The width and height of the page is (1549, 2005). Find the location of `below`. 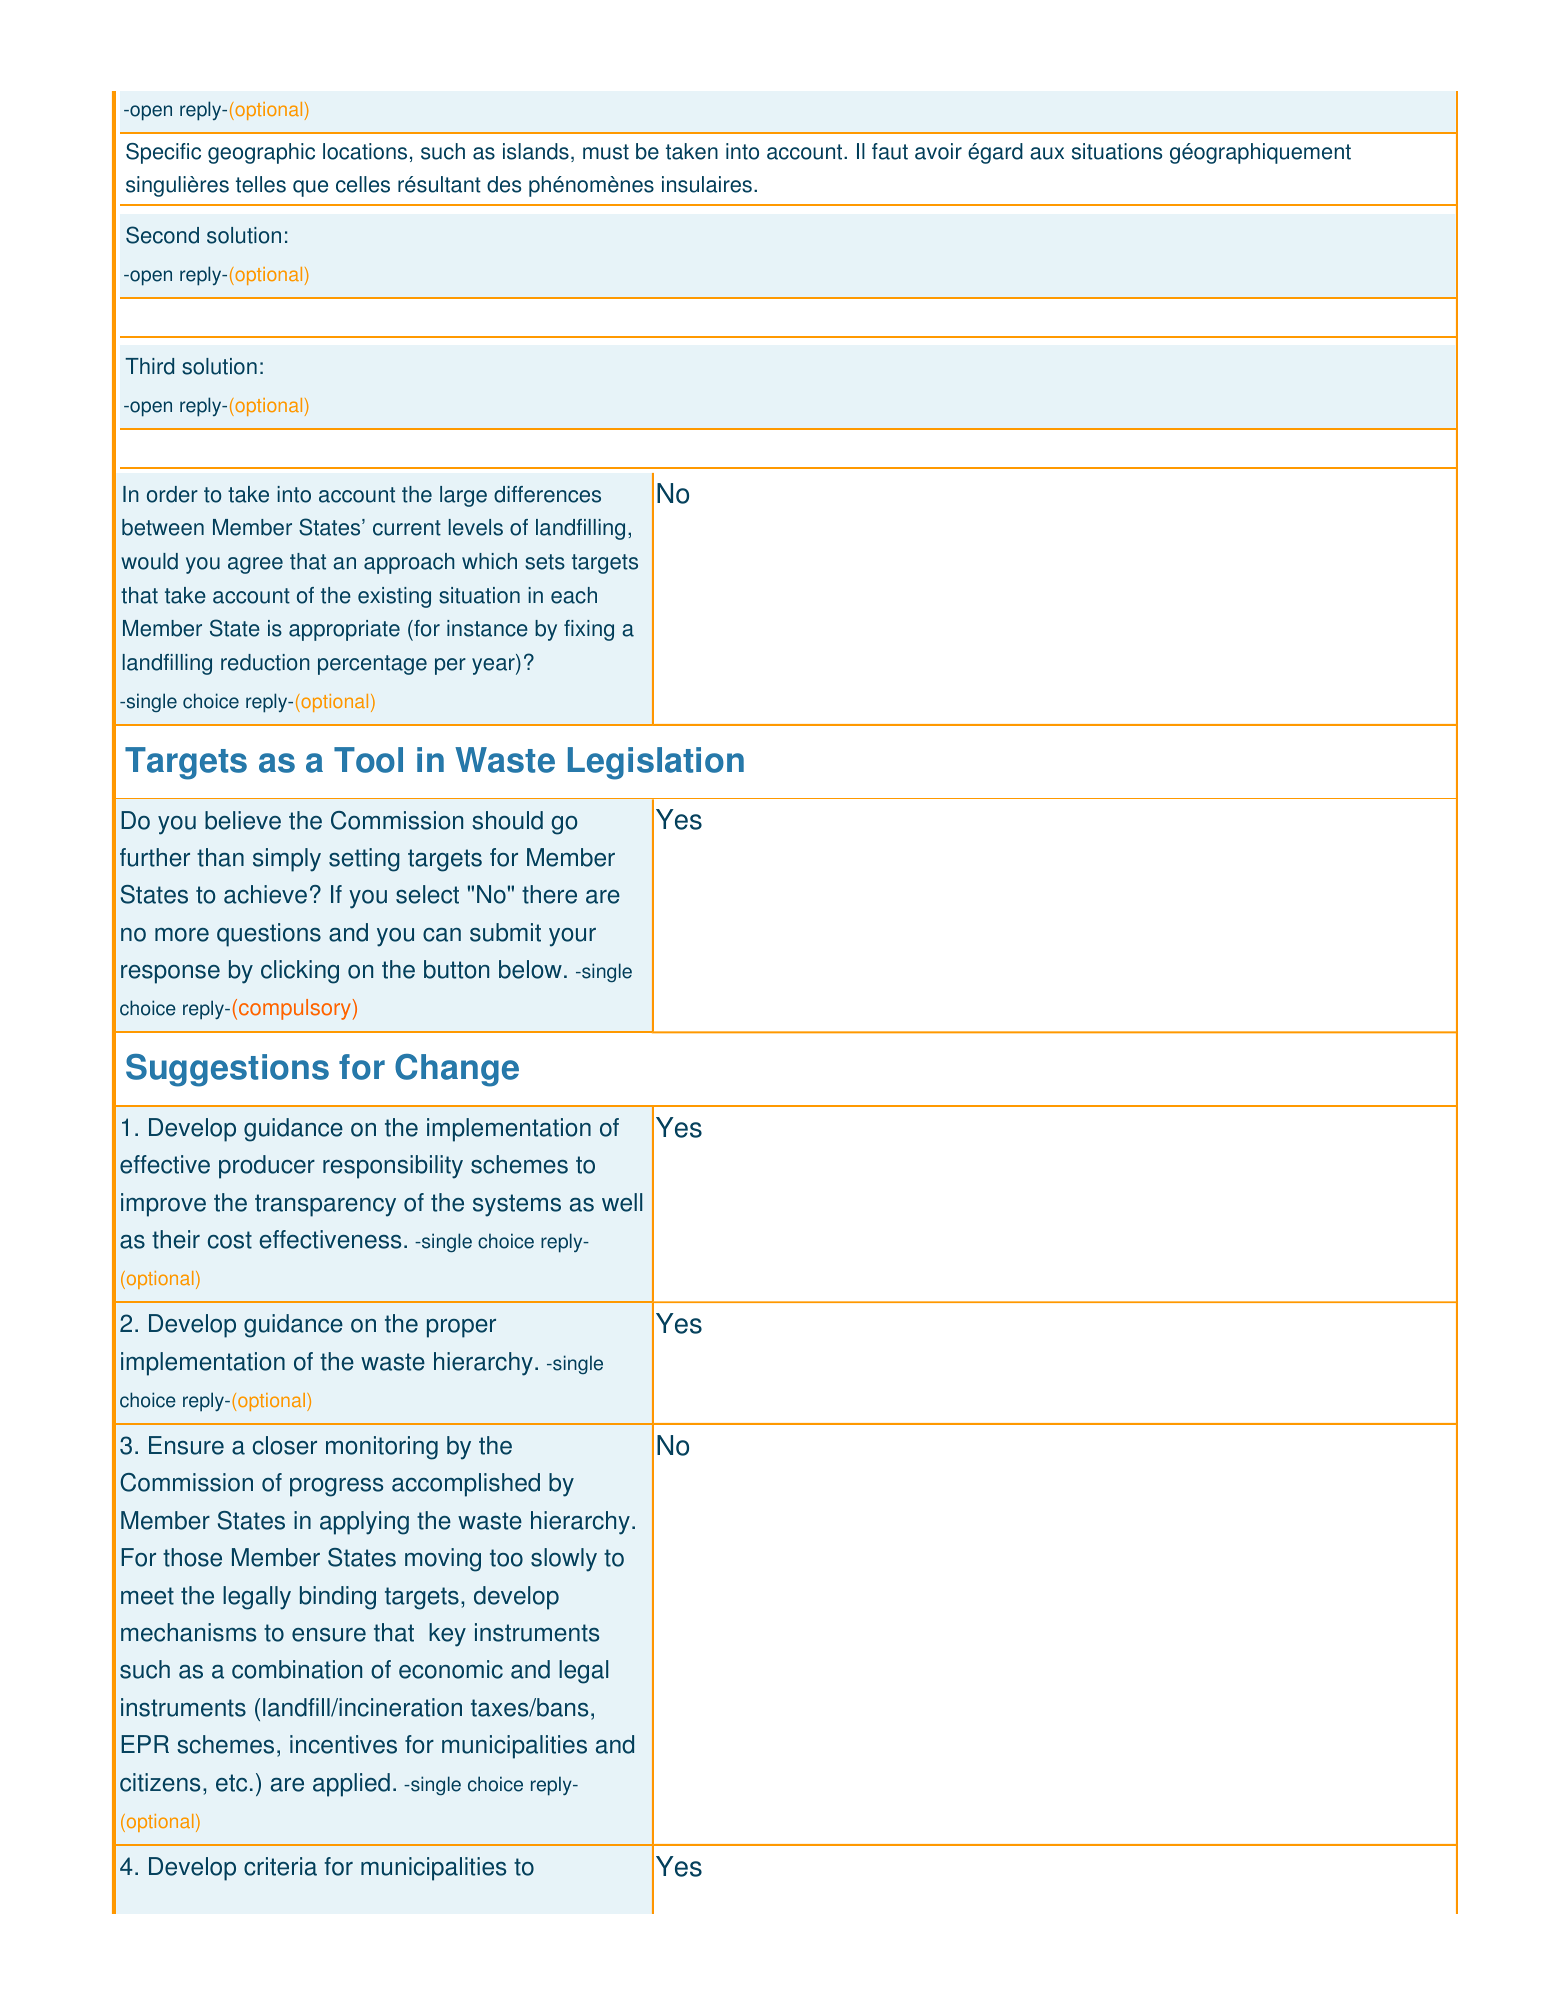

below is located at coordinates (530, 969).
